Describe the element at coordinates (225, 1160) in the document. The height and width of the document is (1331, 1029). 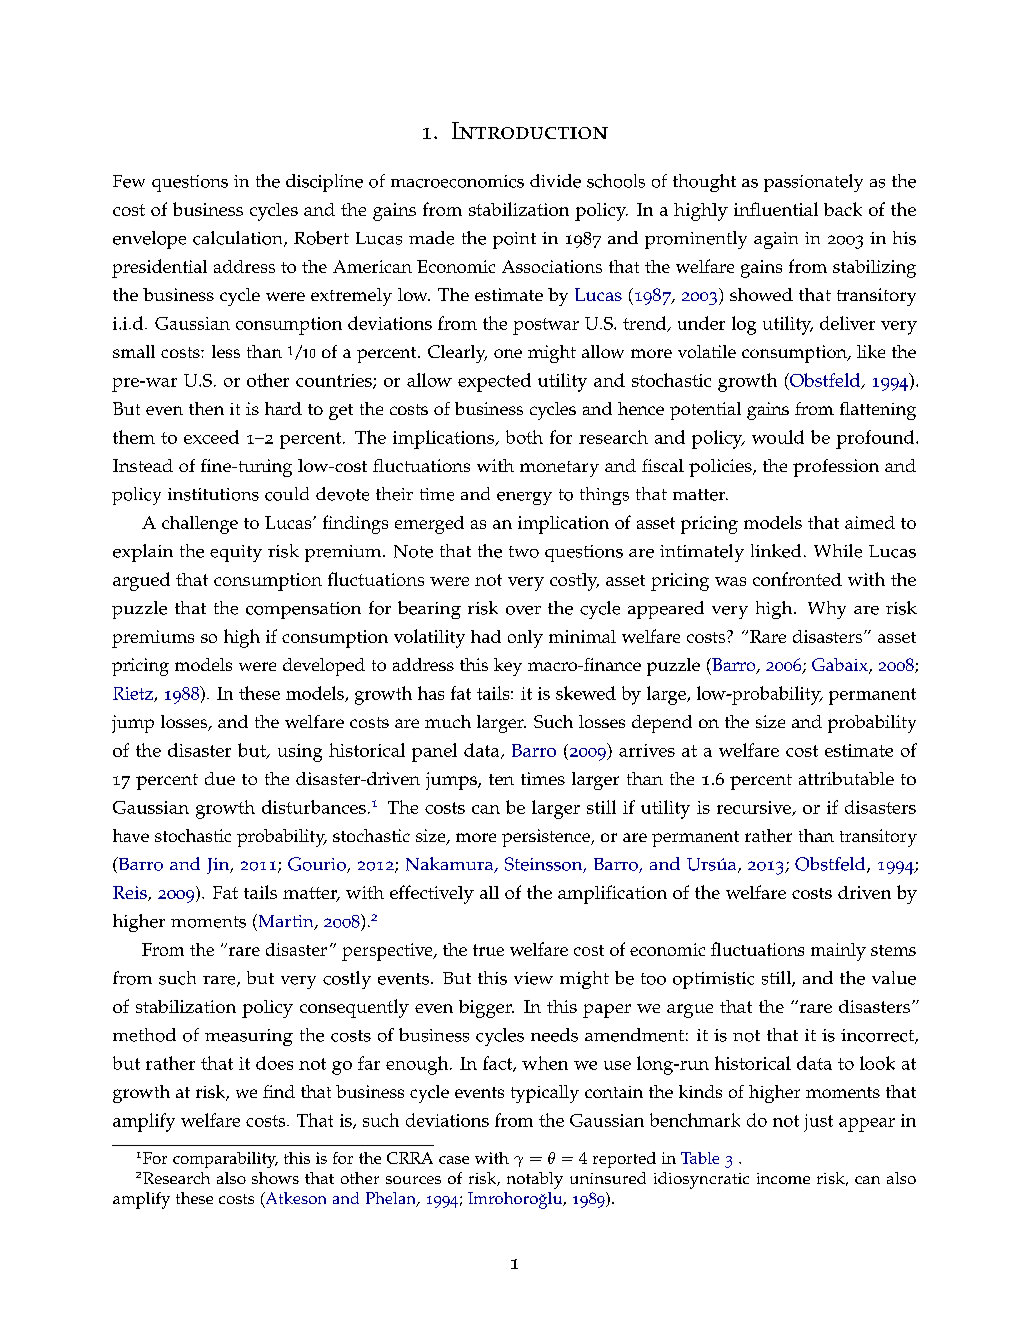
I see `comparability` at that location.
